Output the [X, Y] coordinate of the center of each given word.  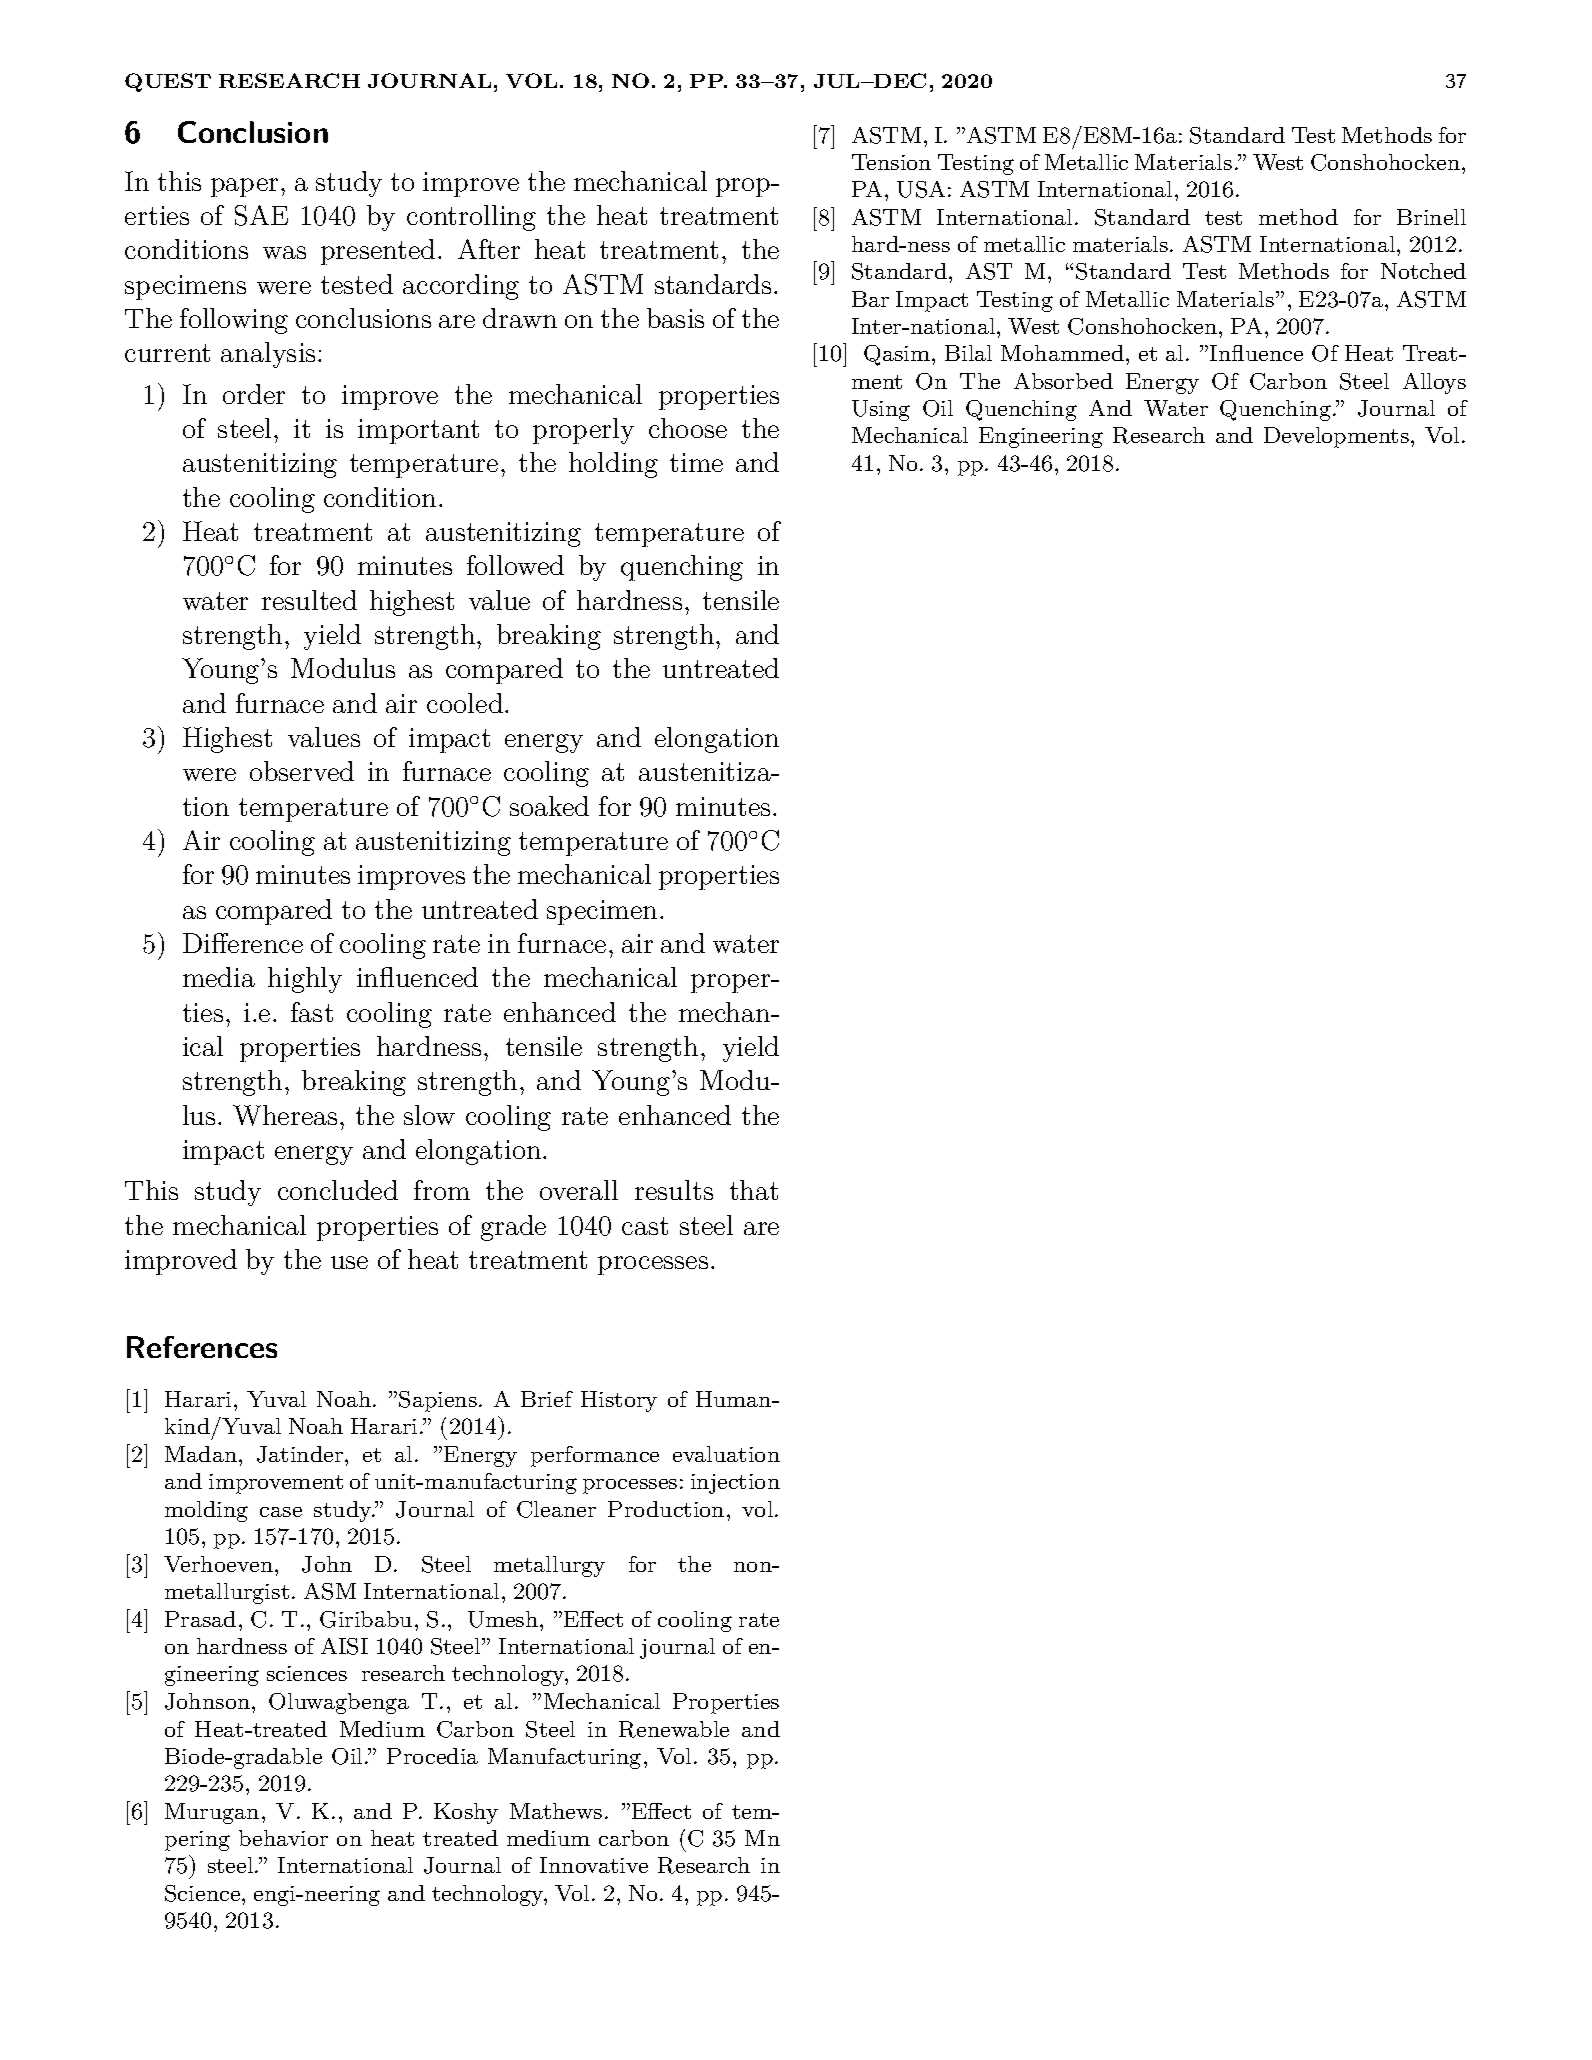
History [619, 1401]
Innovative [594, 1865]
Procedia [432, 1756]
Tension [891, 162]
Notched [1423, 271]
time [696, 462]
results [674, 1190]
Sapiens [438, 1401]
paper [244, 187]
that [754, 1190]
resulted [309, 600]
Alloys [1434, 383]
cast [645, 1226]
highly [305, 980]
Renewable [674, 1729]
